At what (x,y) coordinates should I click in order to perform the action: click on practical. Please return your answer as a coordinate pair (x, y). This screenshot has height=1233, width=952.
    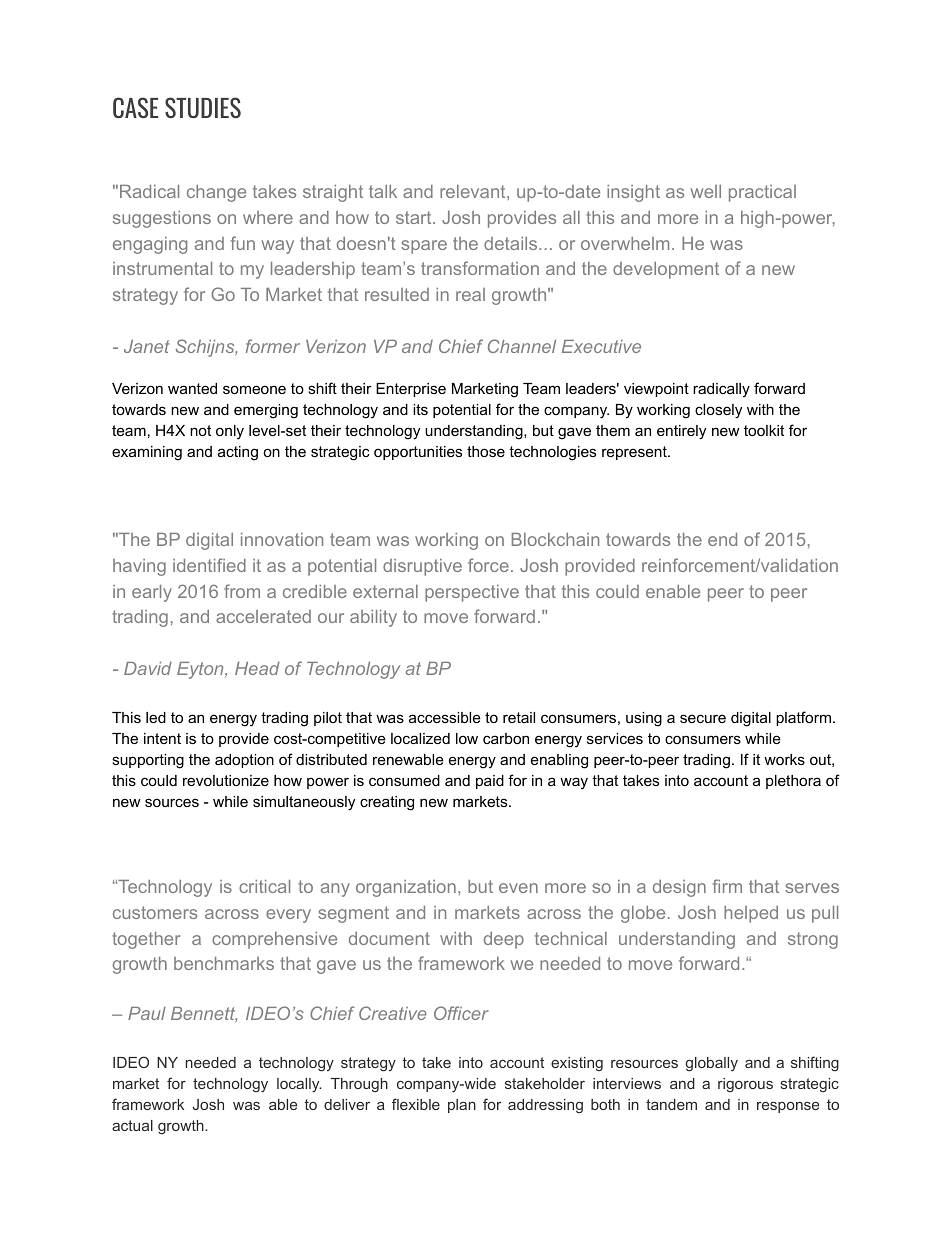
    Looking at the image, I should click on (762, 193).
